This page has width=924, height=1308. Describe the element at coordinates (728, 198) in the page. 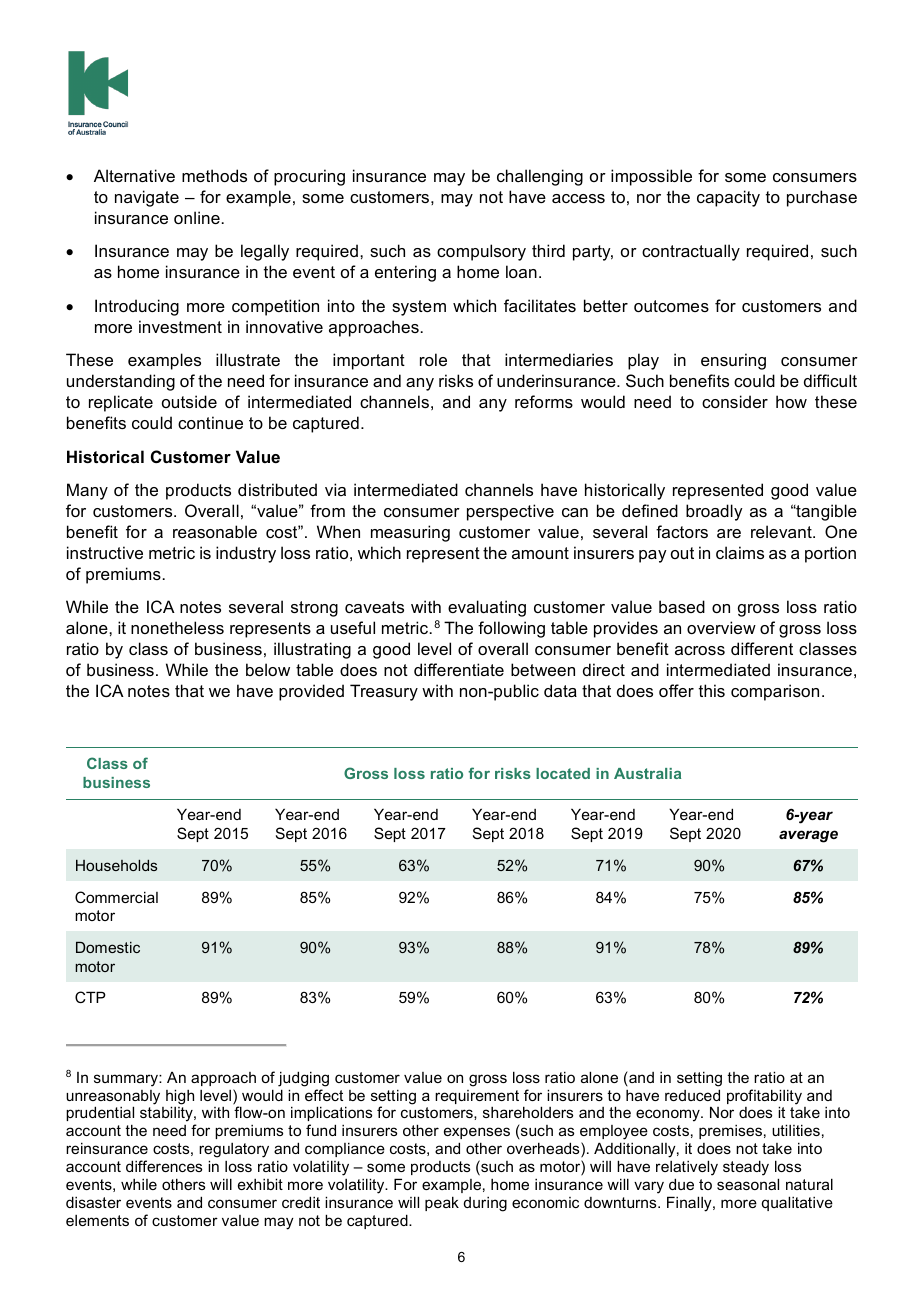

I see `capacity` at that location.
